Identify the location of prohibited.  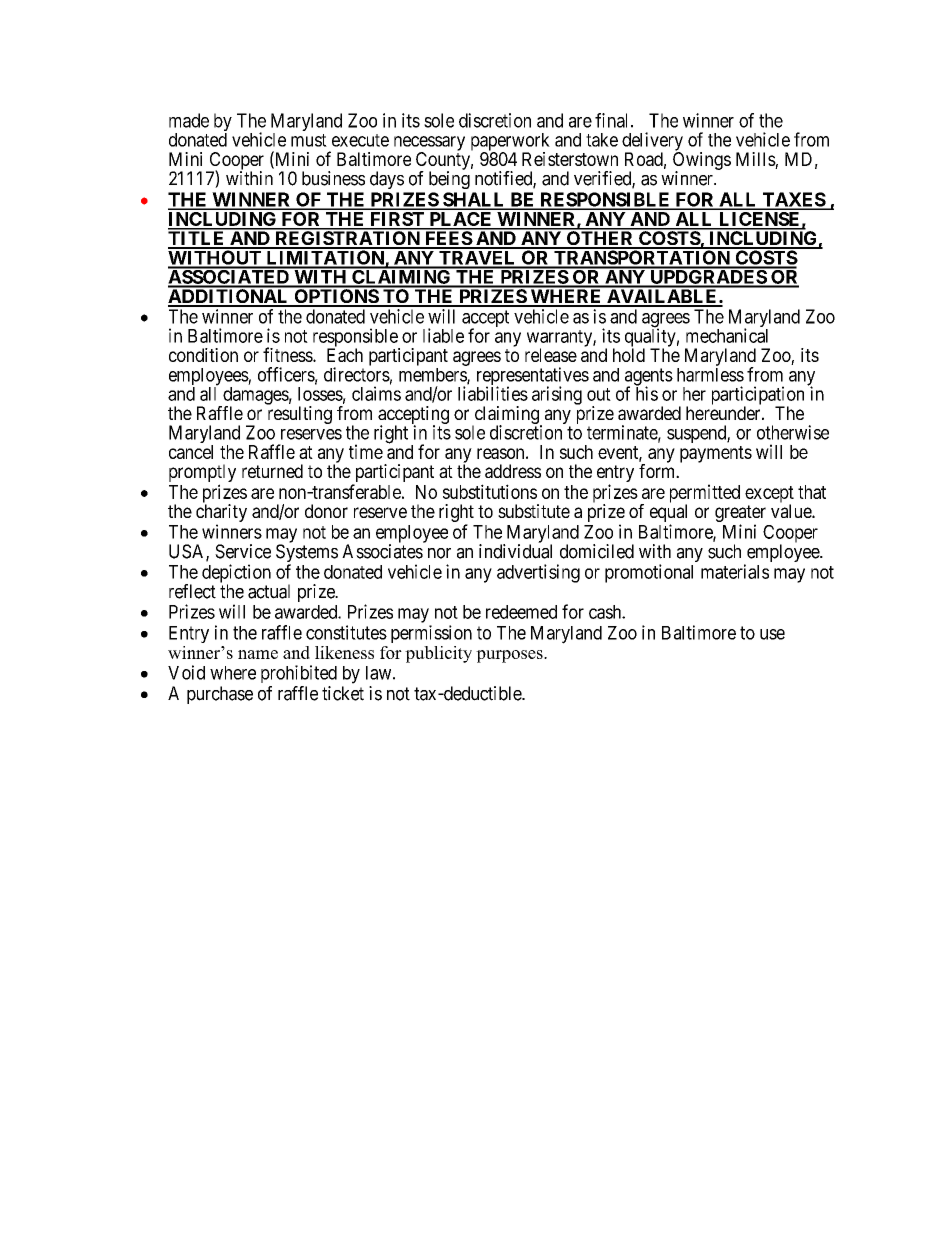
(299, 674).
